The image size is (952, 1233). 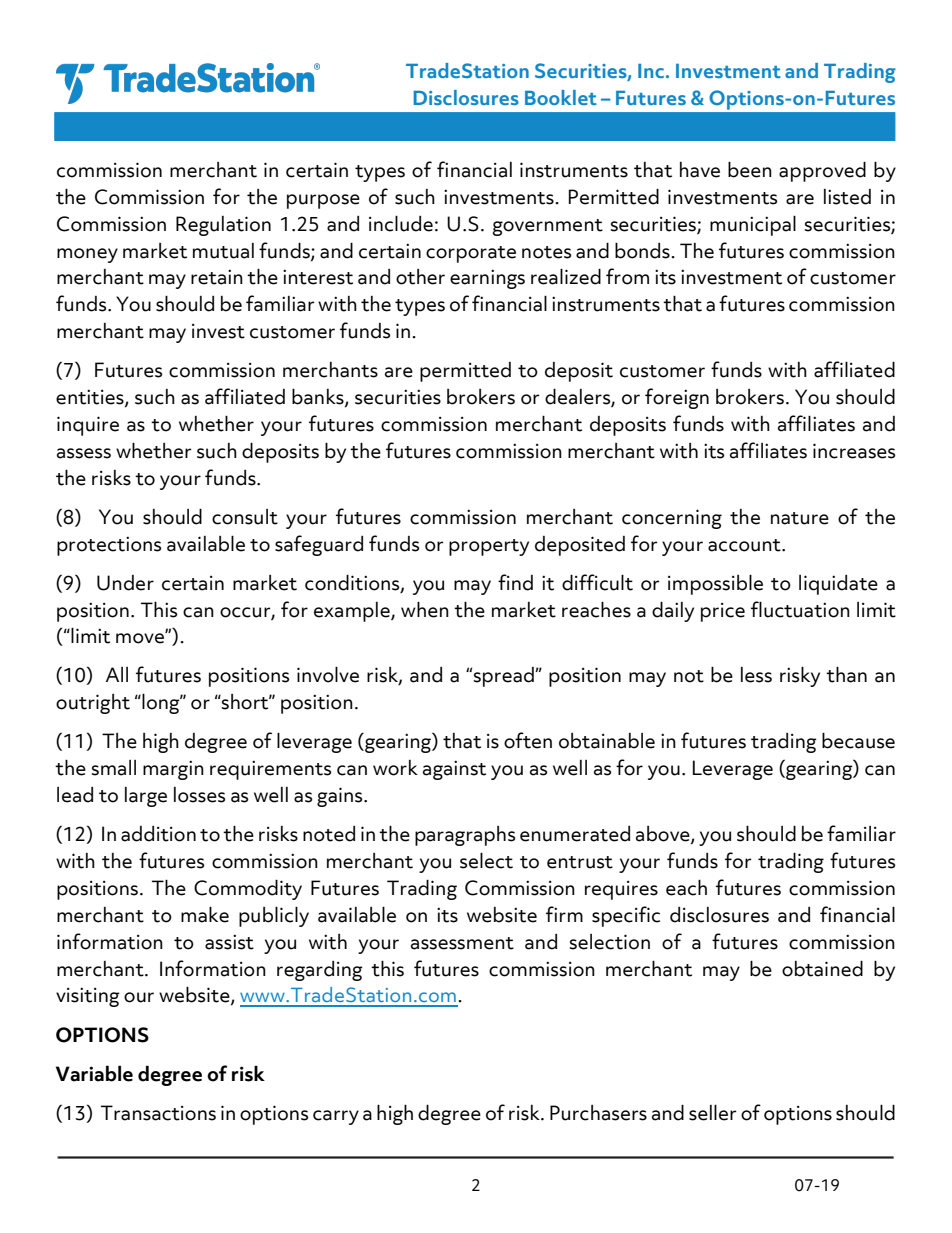 What do you see at coordinates (598, 1113) in the image?
I see `Purchasers` at bounding box center [598, 1113].
